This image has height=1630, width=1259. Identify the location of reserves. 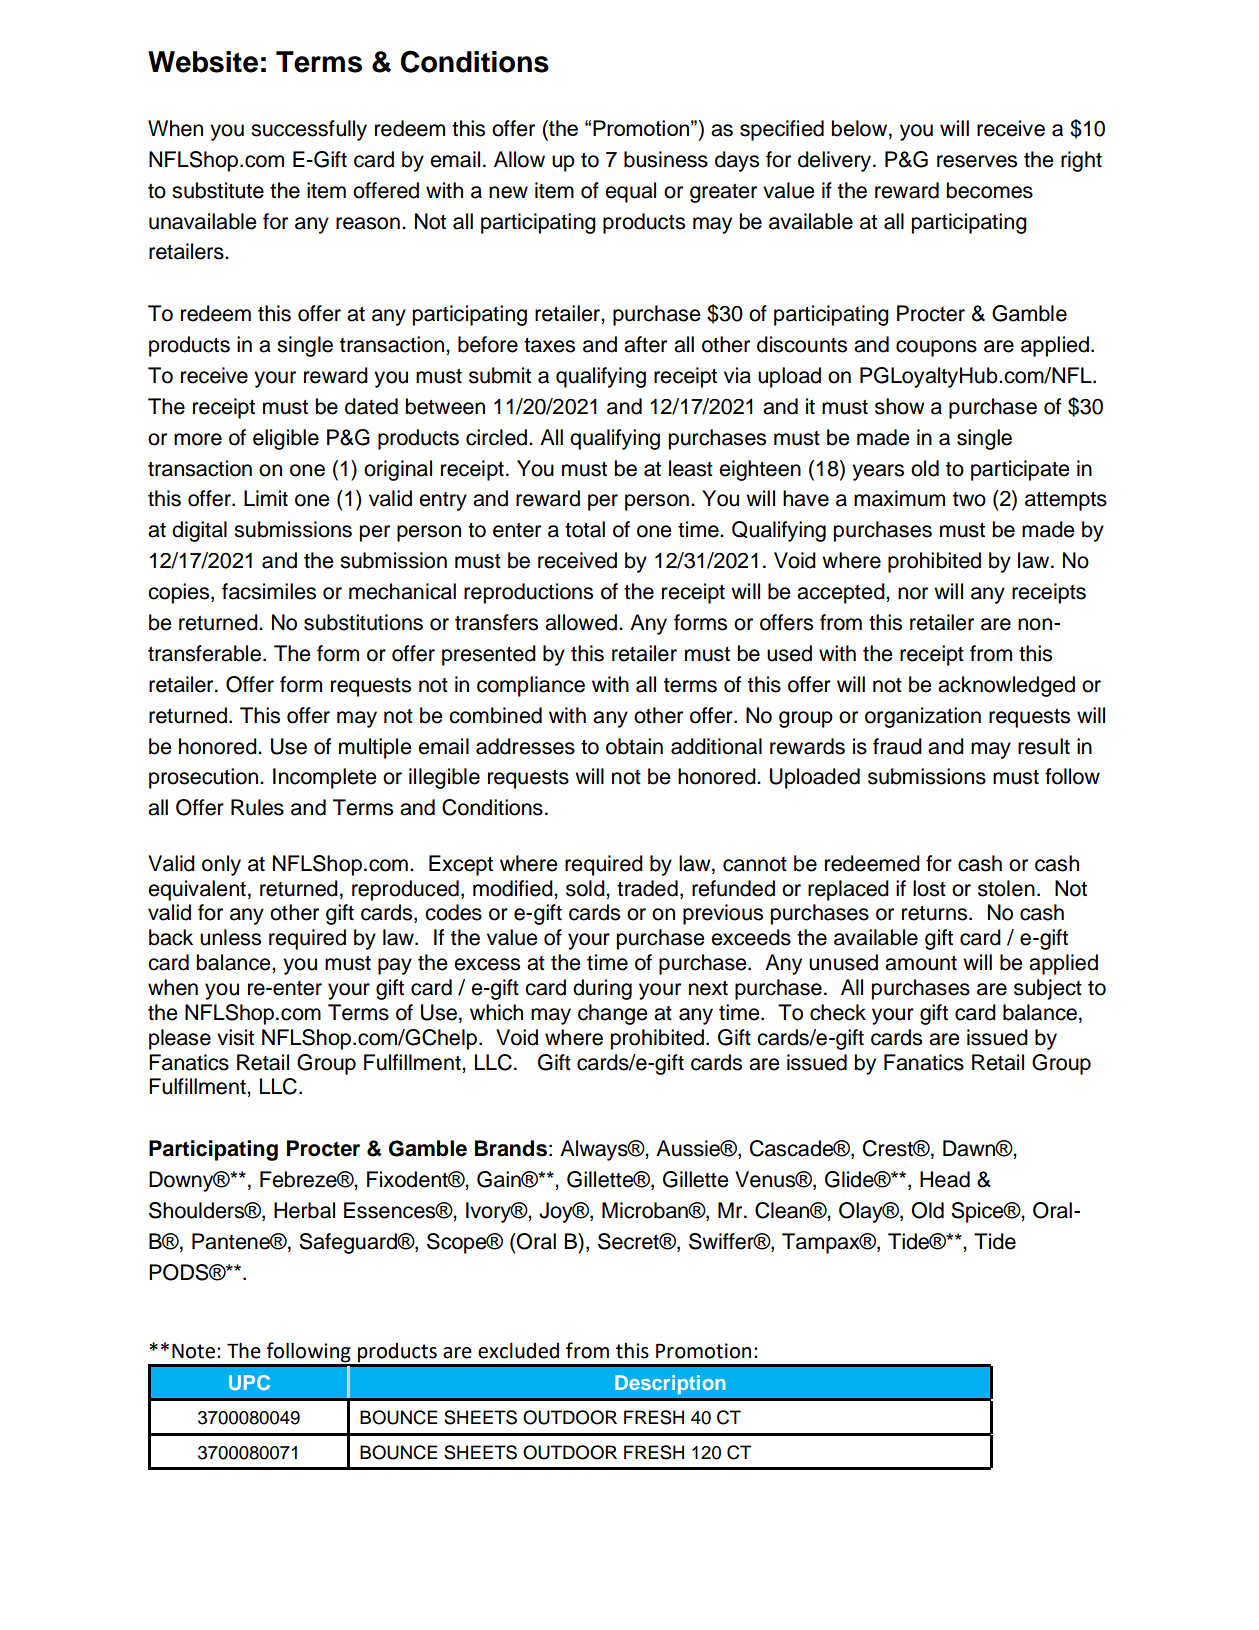
(977, 161).
